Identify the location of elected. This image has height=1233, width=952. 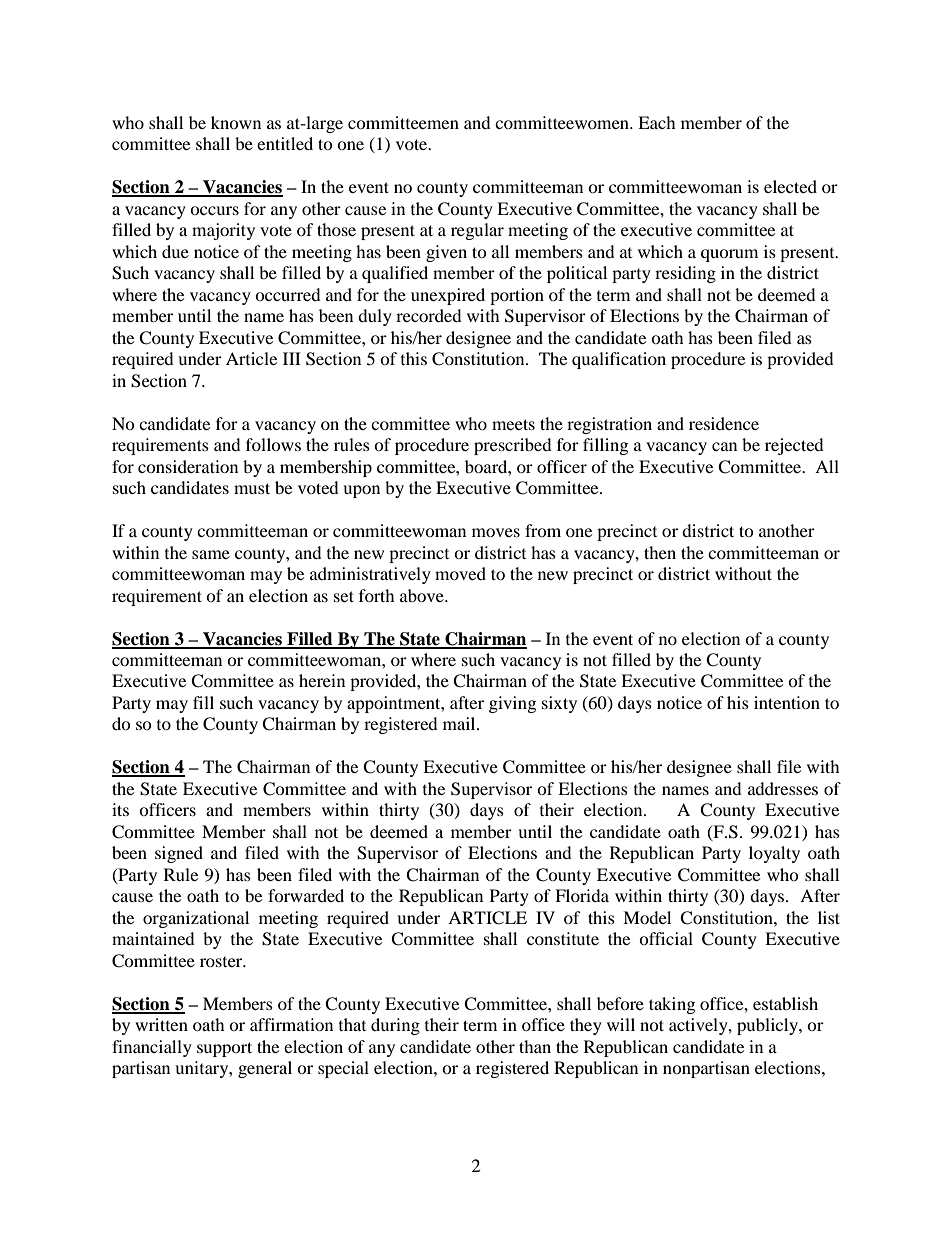
(790, 186).
